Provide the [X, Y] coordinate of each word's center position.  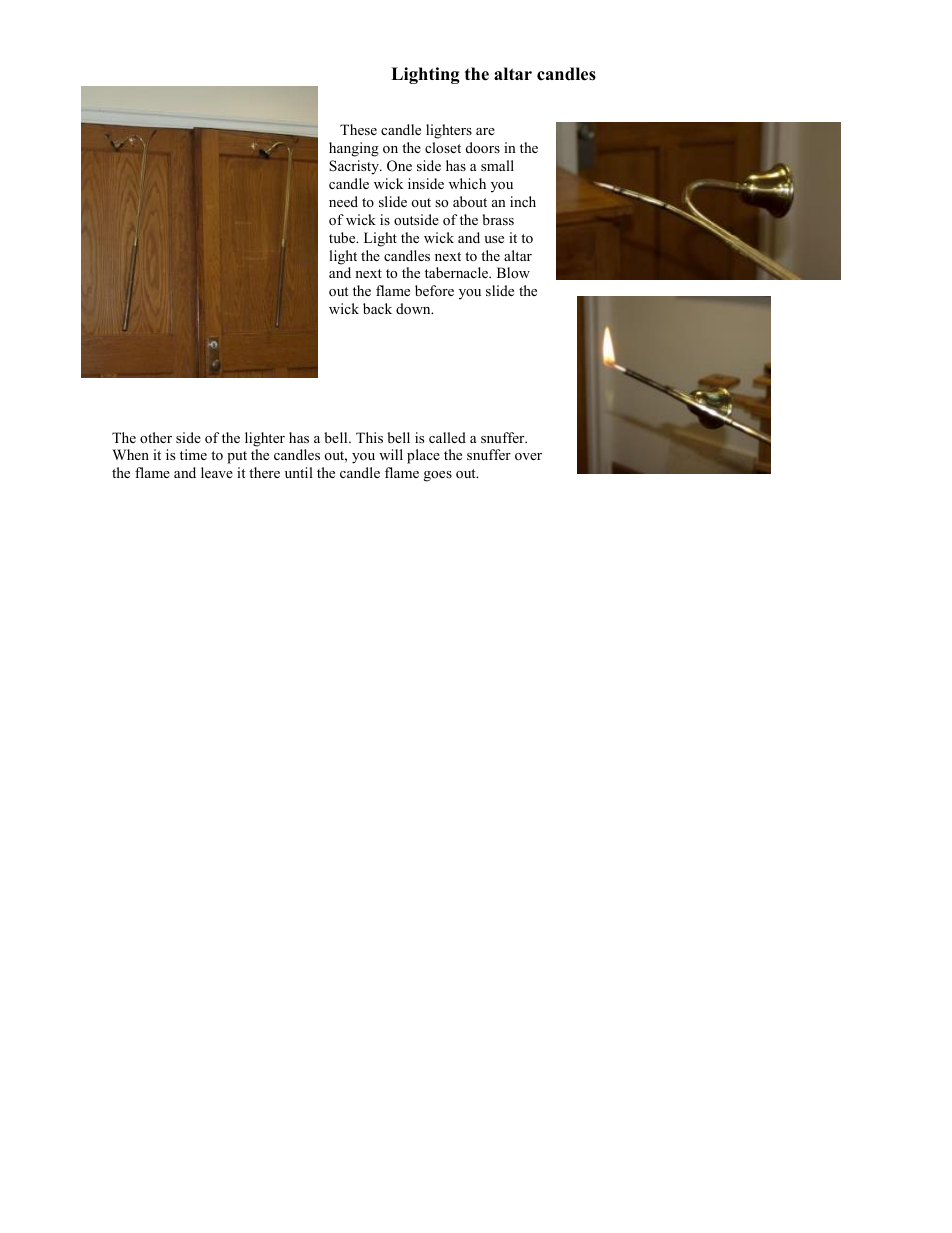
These [358, 129]
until [299, 472]
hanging [354, 149]
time [193, 454]
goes [438, 476]
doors [483, 147]
